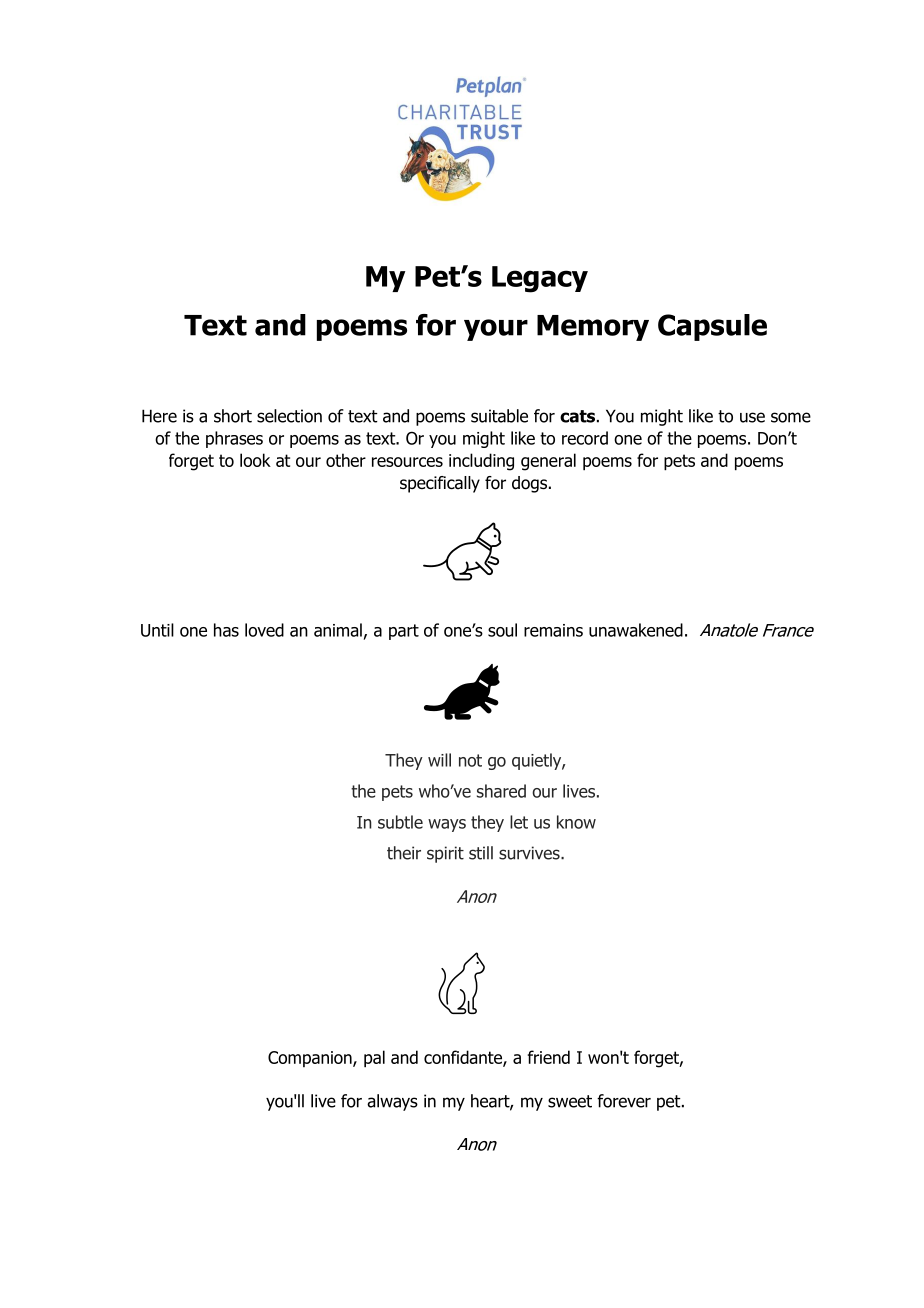  What do you see at coordinates (233, 416) in the screenshot?
I see `short` at bounding box center [233, 416].
